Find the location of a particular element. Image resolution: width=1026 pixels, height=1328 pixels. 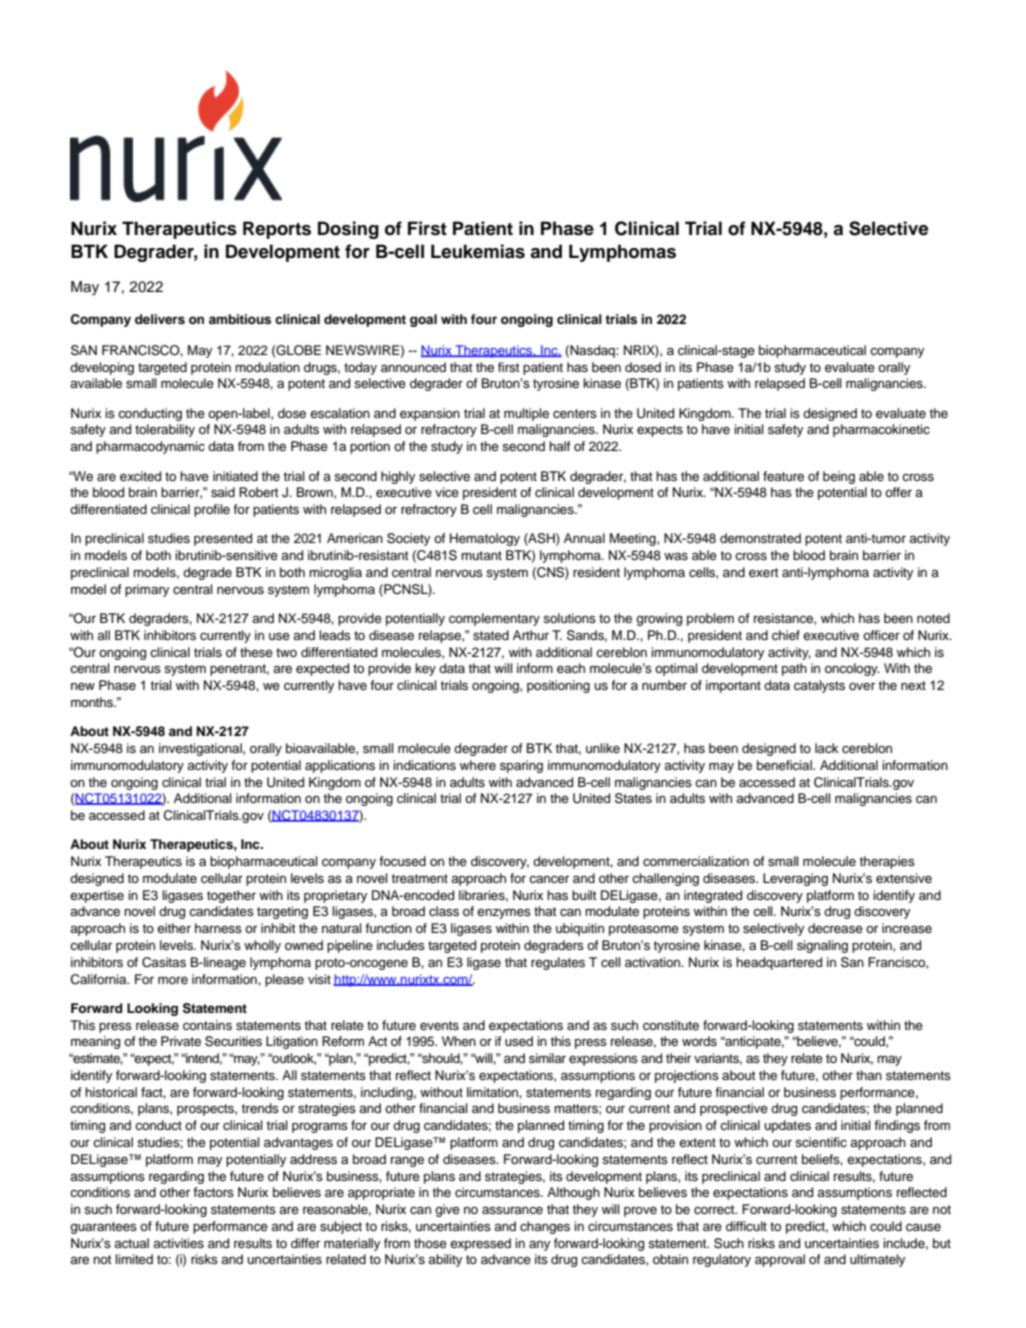

Leukemias is located at coordinates (478, 251).
